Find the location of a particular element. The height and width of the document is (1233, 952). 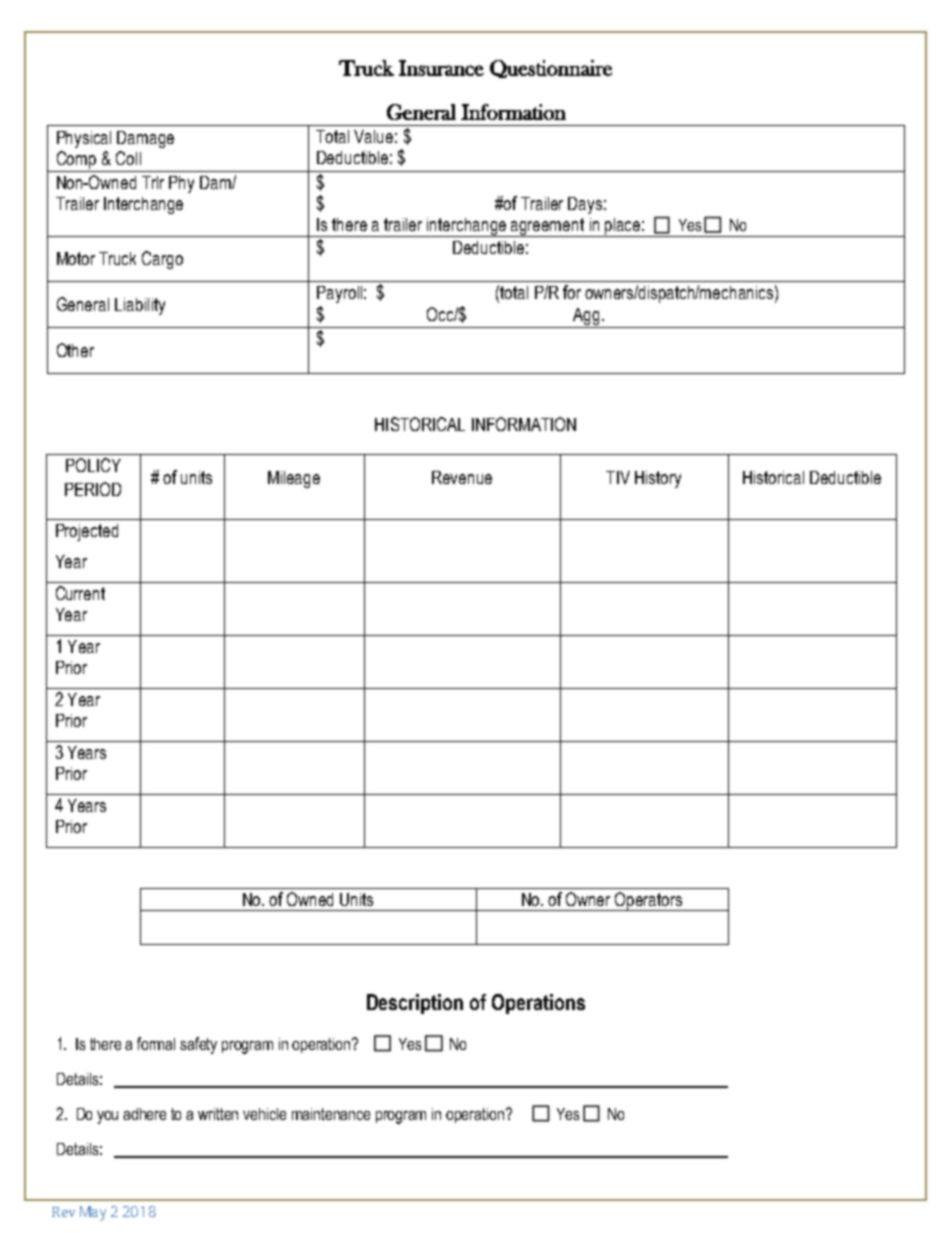

TIV is located at coordinates (618, 477).
